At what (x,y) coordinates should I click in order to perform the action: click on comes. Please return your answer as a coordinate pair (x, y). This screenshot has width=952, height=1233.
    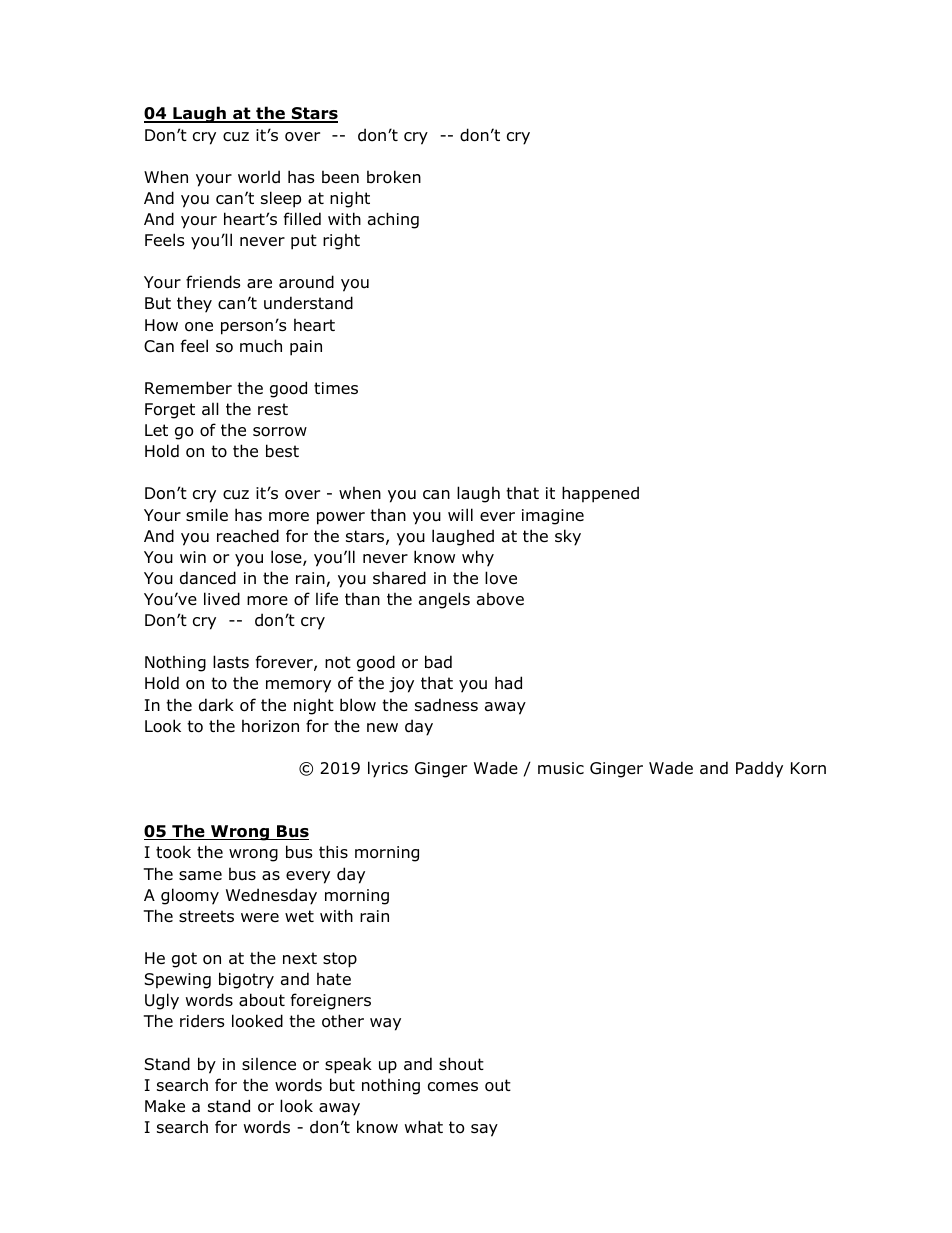
    Looking at the image, I should click on (453, 1087).
